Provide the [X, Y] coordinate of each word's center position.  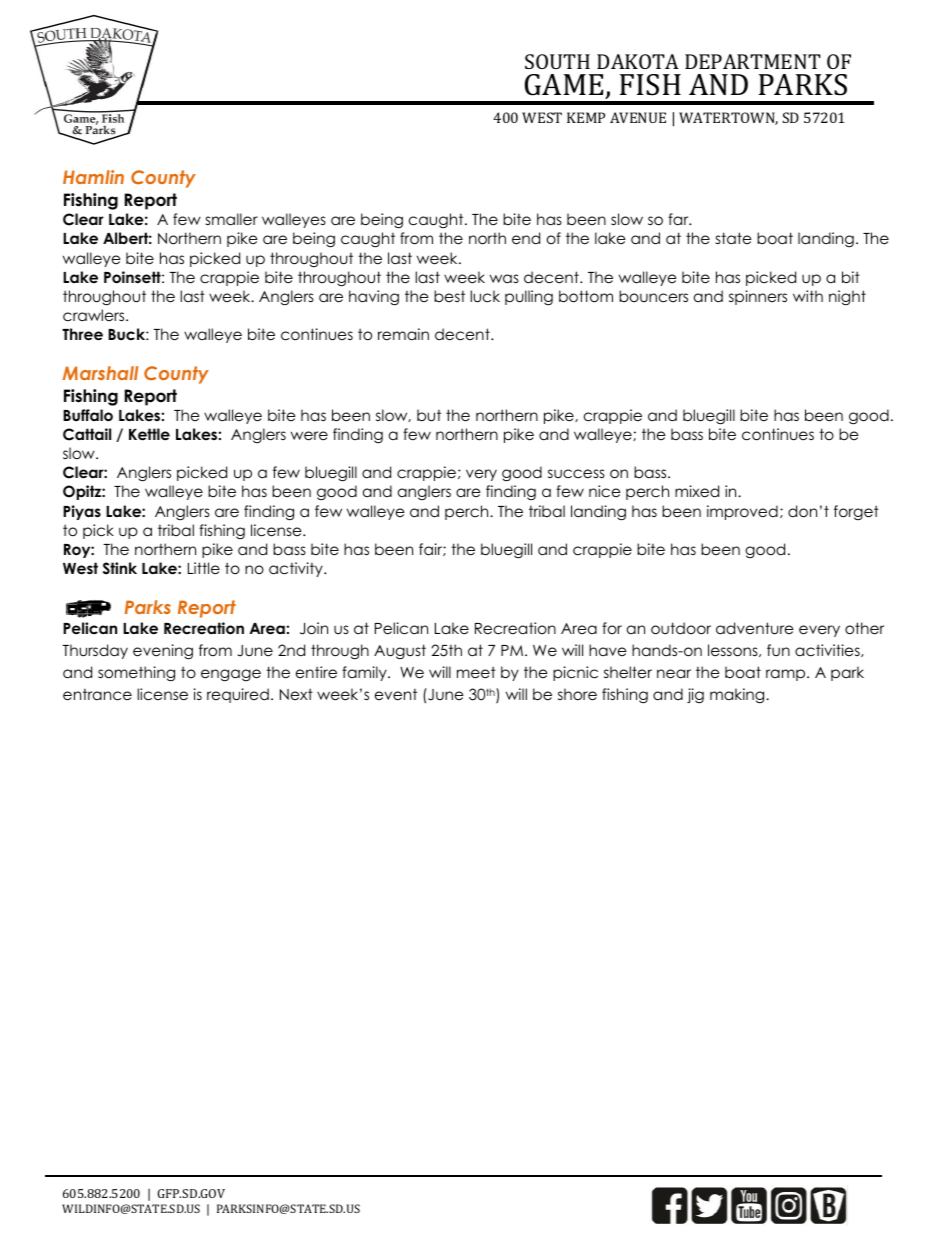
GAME [564, 85]
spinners [758, 297]
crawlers [95, 315]
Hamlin [93, 177]
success [576, 473]
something [136, 674]
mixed [697, 491]
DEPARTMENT [753, 61]
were [309, 436]
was [504, 278]
